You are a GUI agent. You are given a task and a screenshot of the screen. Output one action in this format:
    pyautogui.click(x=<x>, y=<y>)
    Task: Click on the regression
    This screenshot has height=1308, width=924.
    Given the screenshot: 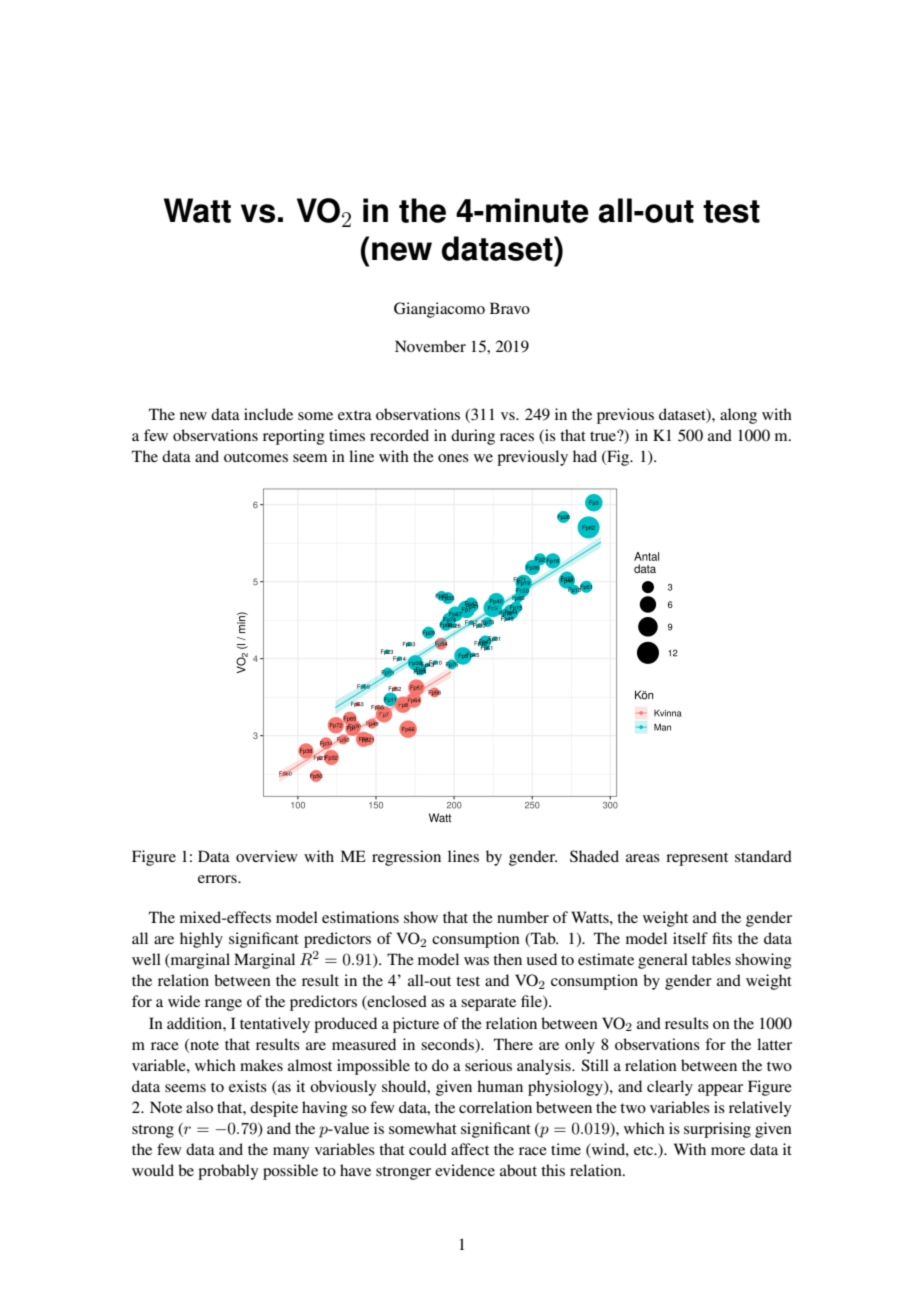 What is the action you would take?
    pyautogui.click(x=406, y=858)
